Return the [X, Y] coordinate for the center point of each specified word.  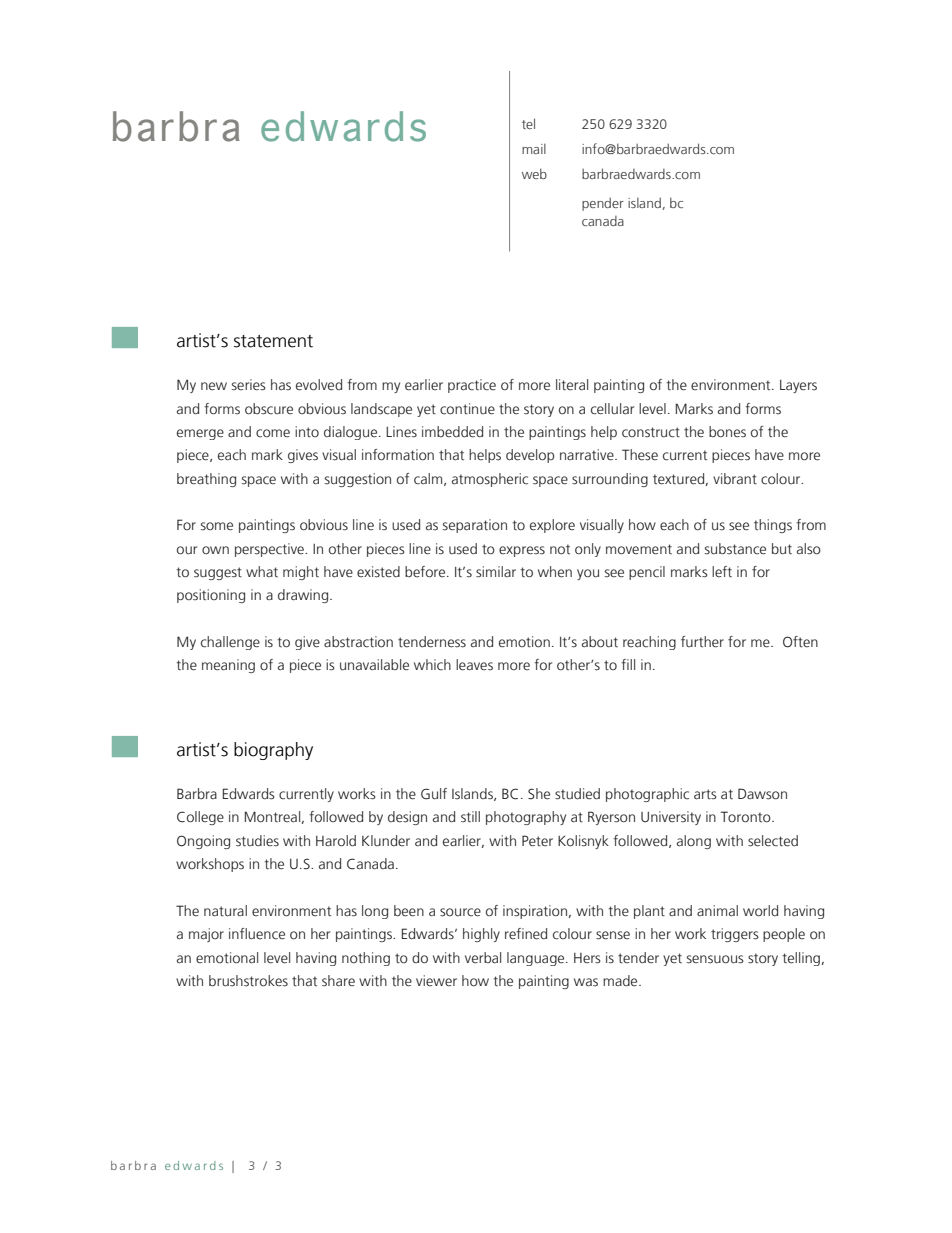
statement [273, 341]
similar [496, 572]
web [534, 173]
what [262, 571]
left [722, 571]
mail [534, 149]
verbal [483, 958]
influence [257, 934]
